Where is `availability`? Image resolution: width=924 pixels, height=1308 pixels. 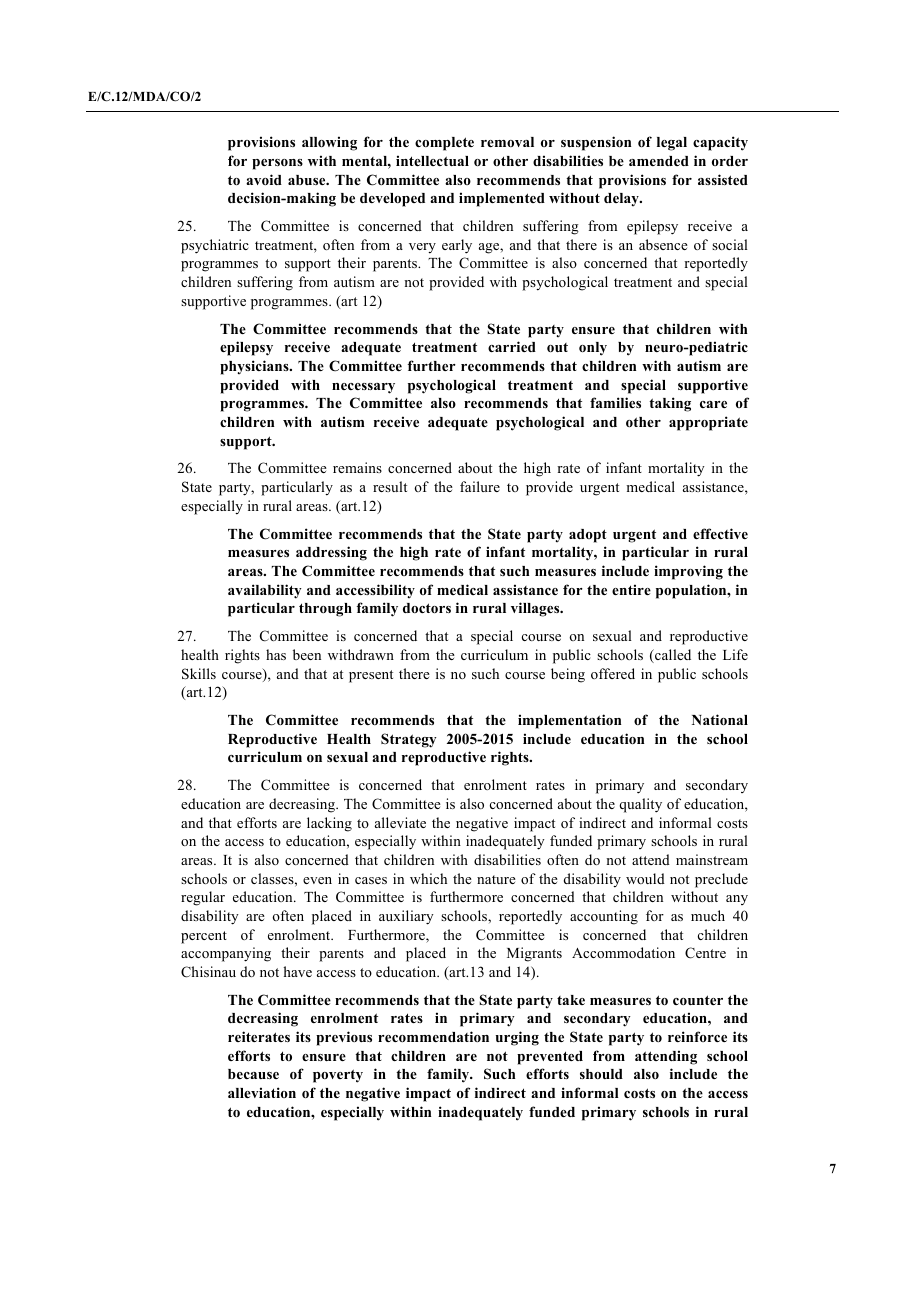 availability is located at coordinates (265, 591).
